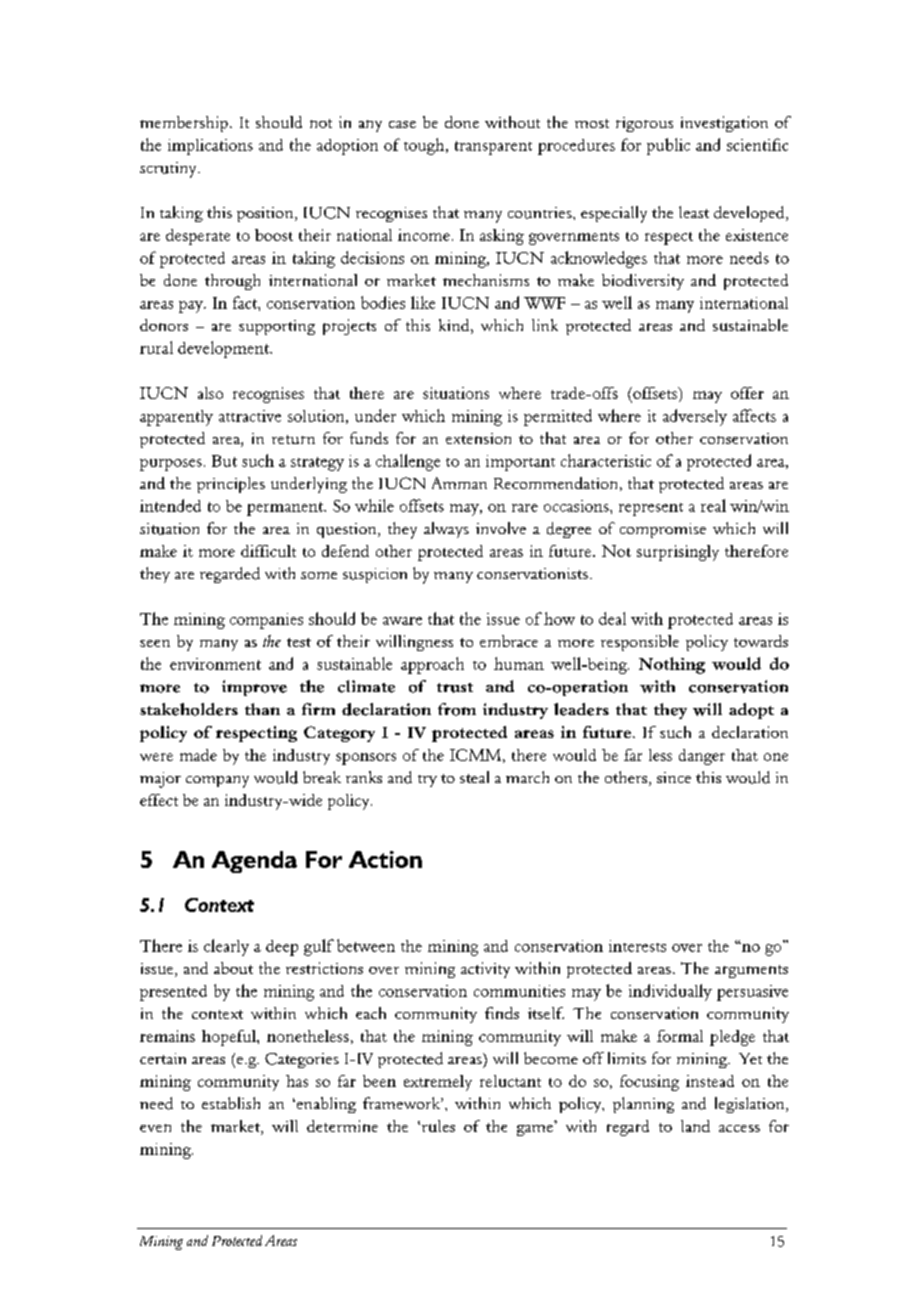 This document has height=1308, width=924. I want to click on establish, so click(231, 1103).
